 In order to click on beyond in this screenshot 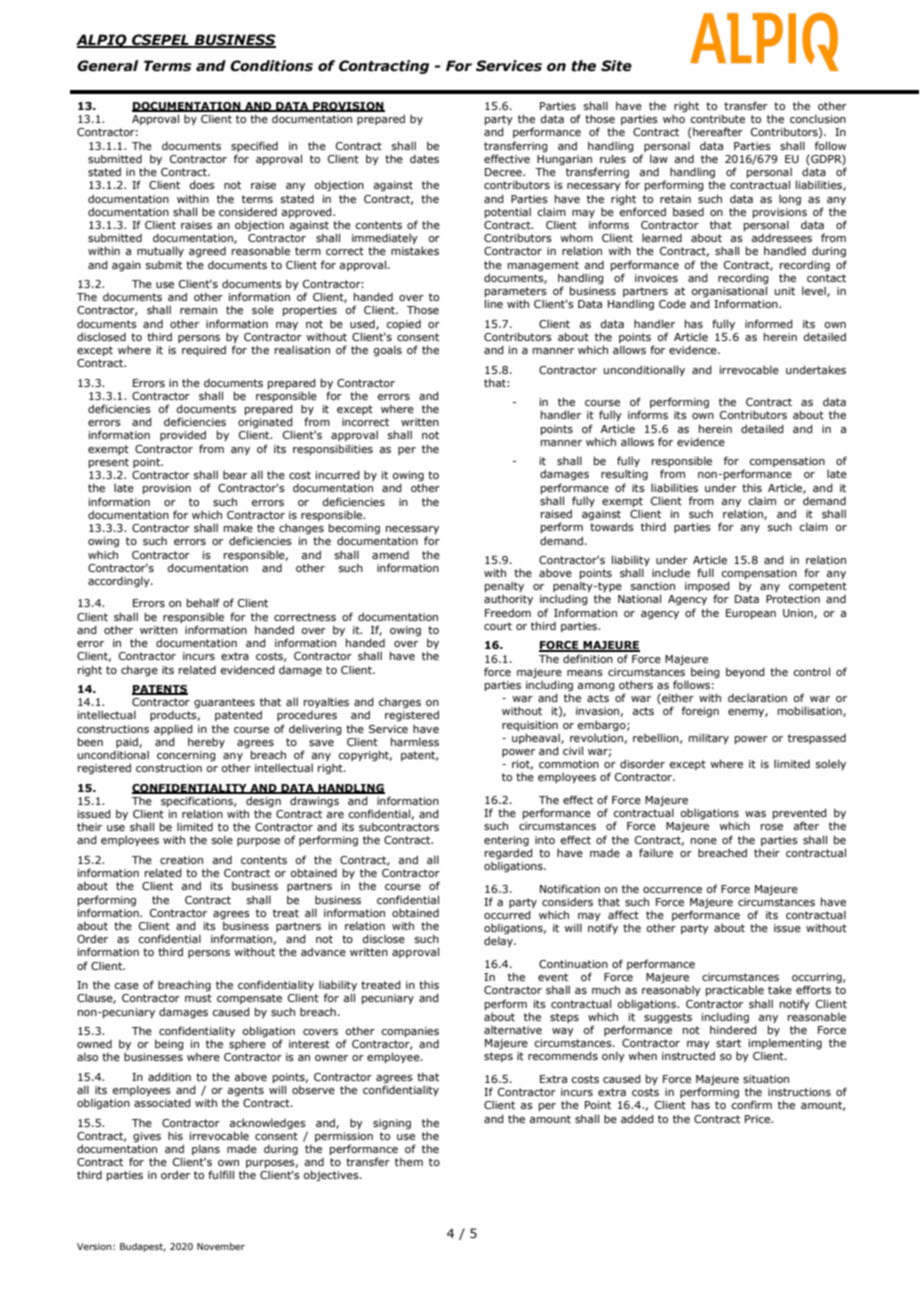, I will do `click(745, 672)`.
